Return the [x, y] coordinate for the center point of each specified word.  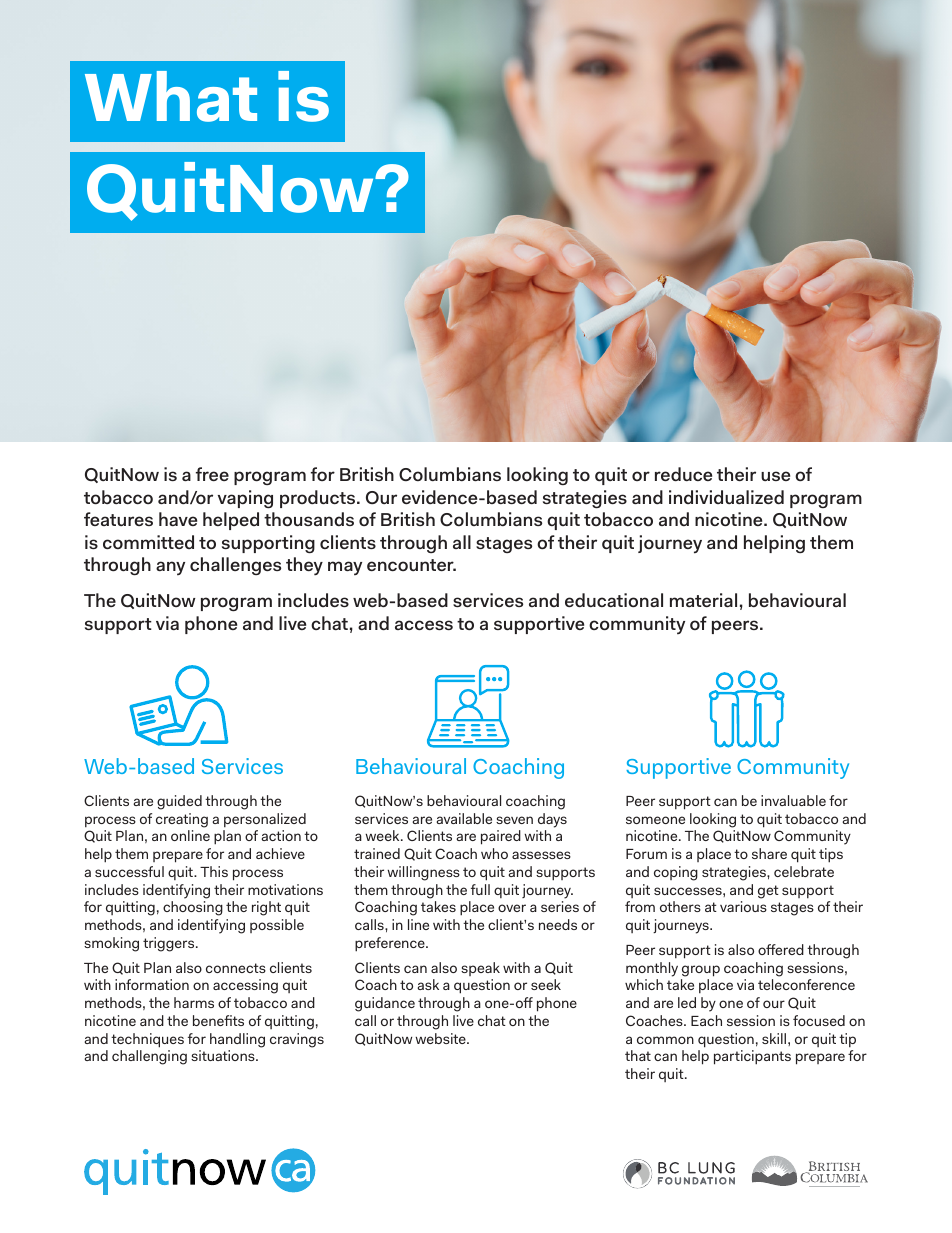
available [464, 818]
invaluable [793, 800]
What [171, 96]
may [345, 568]
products [319, 499]
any [170, 568]
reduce [683, 474]
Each [706, 1020]
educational [614, 600]
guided [179, 802]
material [703, 600]
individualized [726, 497]
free [212, 474]
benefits [218, 1020]
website [441, 1038]
